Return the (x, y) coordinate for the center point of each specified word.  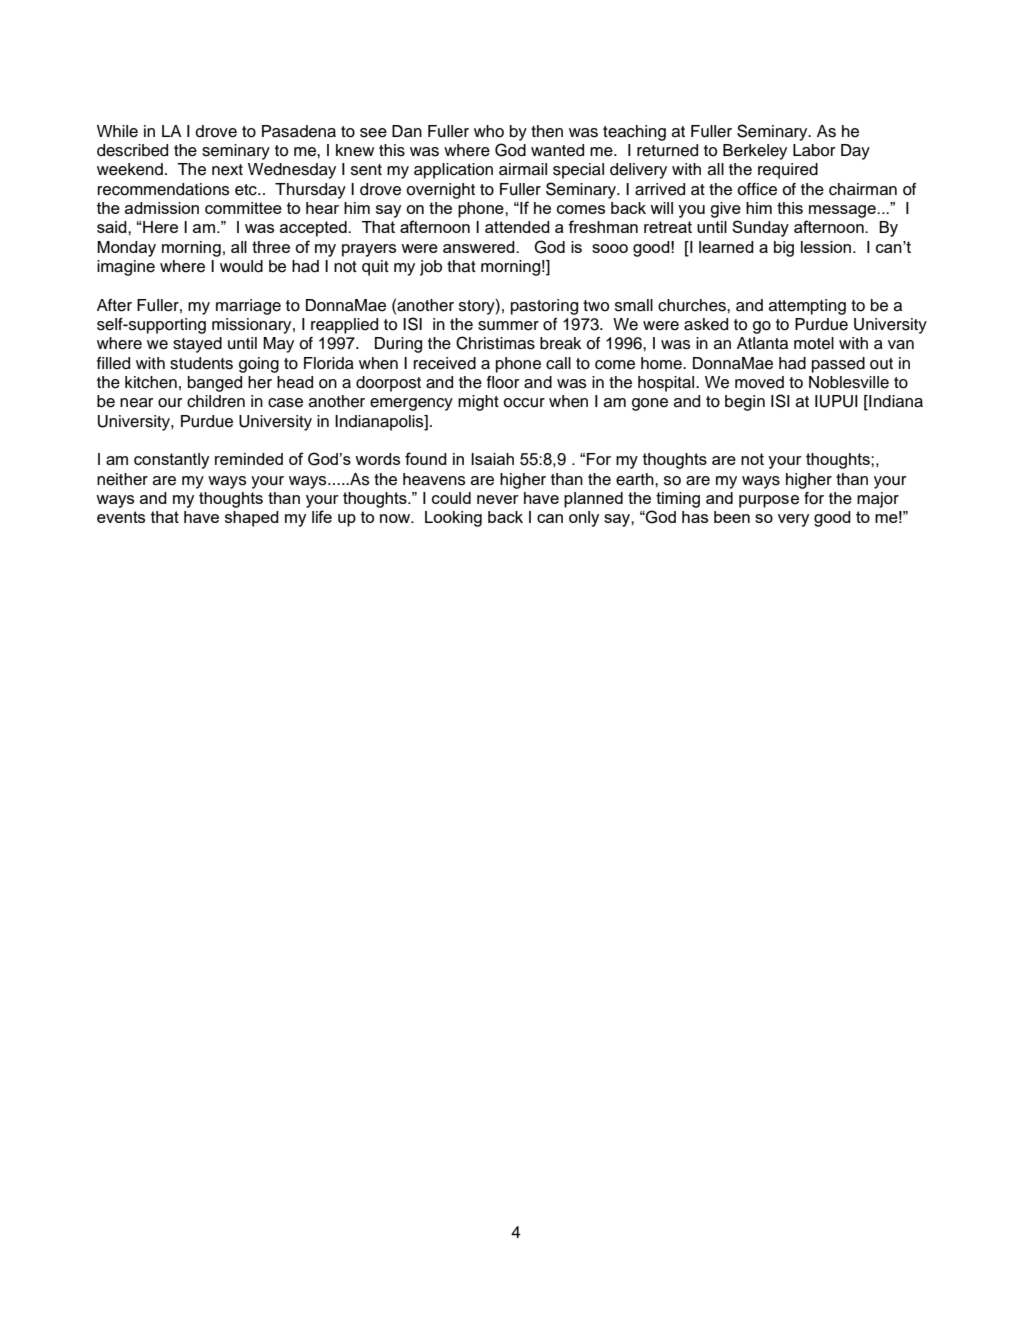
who (489, 131)
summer (508, 326)
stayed (197, 345)
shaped (252, 519)
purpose (769, 501)
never (498, 499)
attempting (807, 307)
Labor (814, 150)
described (132, 150)
